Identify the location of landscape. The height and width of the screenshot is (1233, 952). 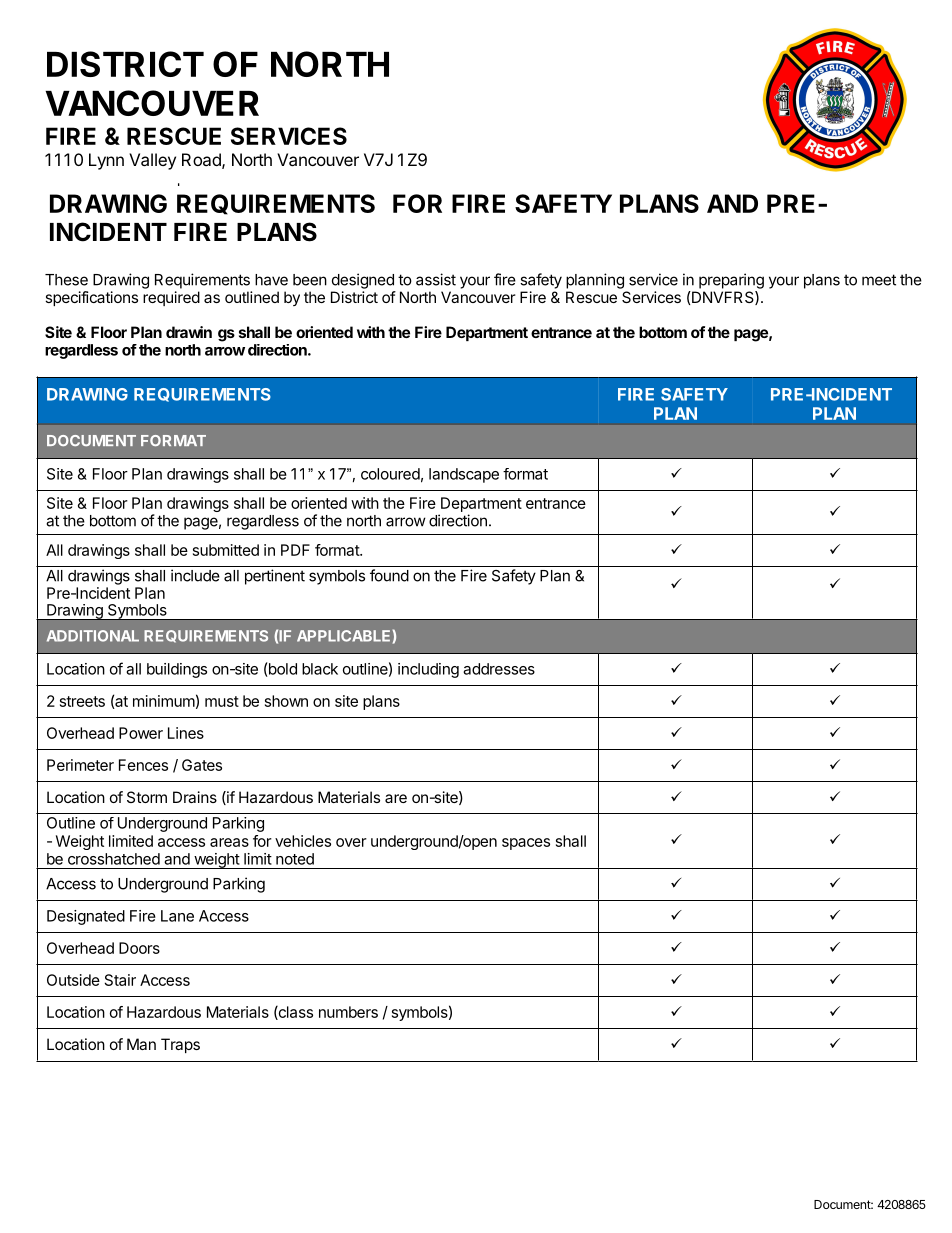
(464, 475).
